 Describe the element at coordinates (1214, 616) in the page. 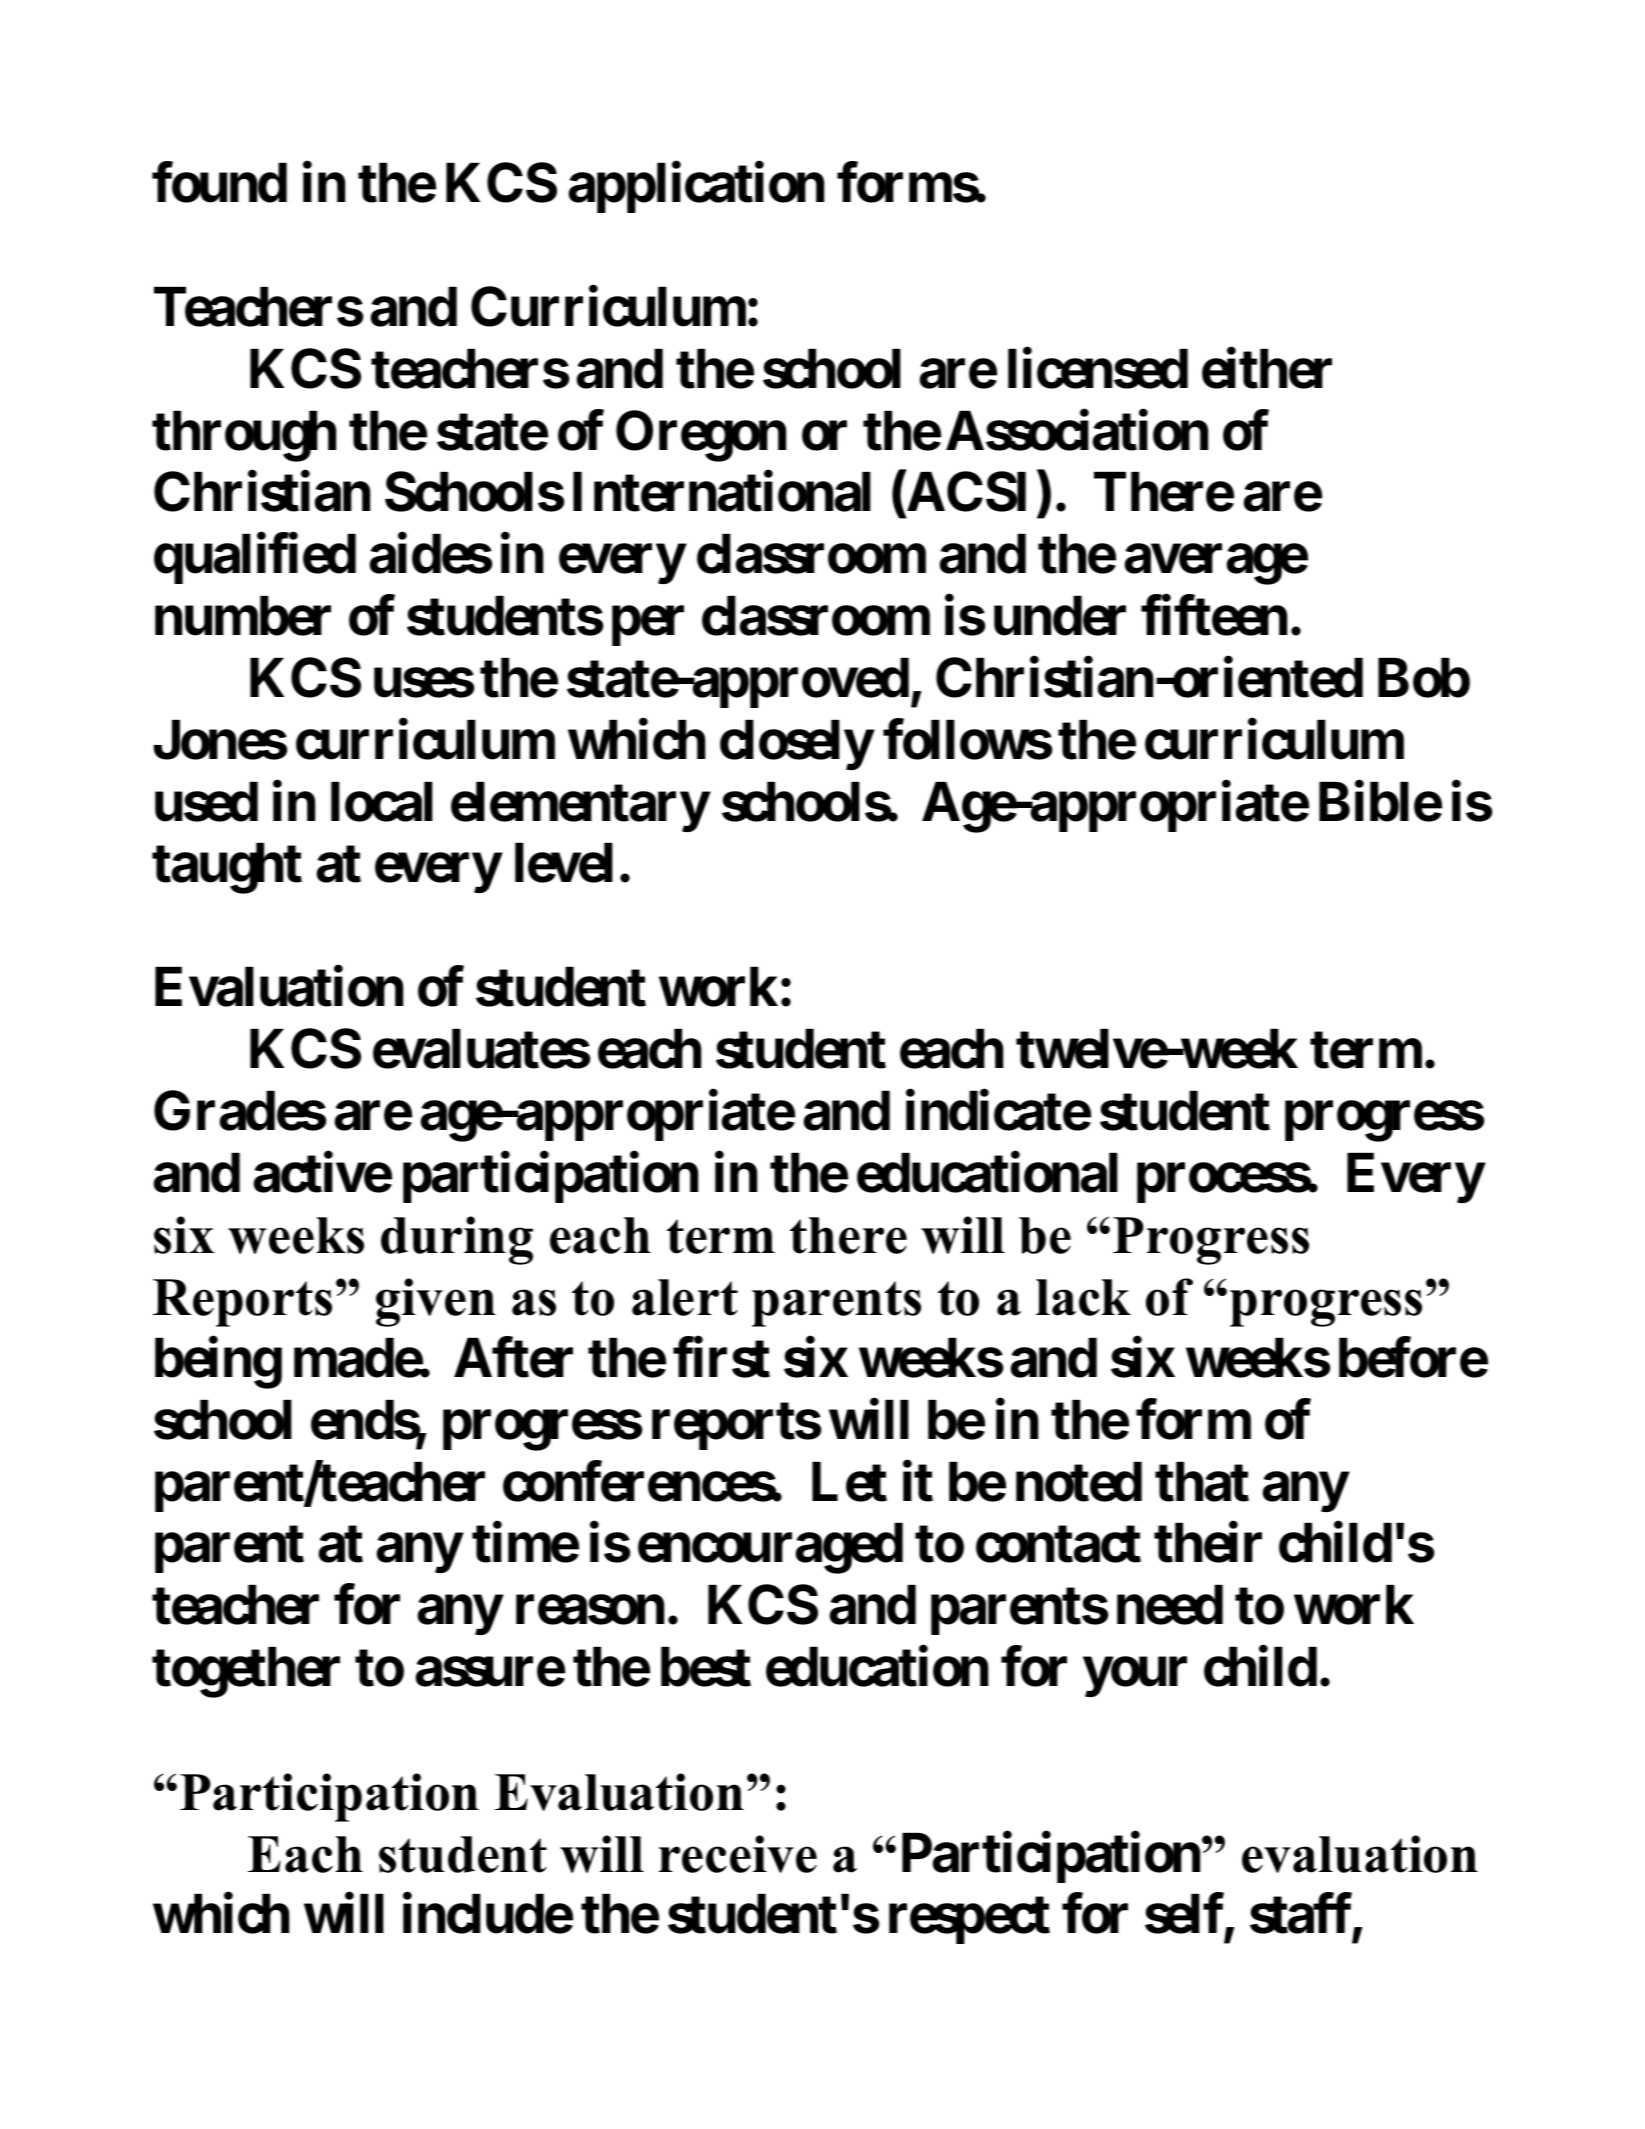

I see `fifteen` at that location.
